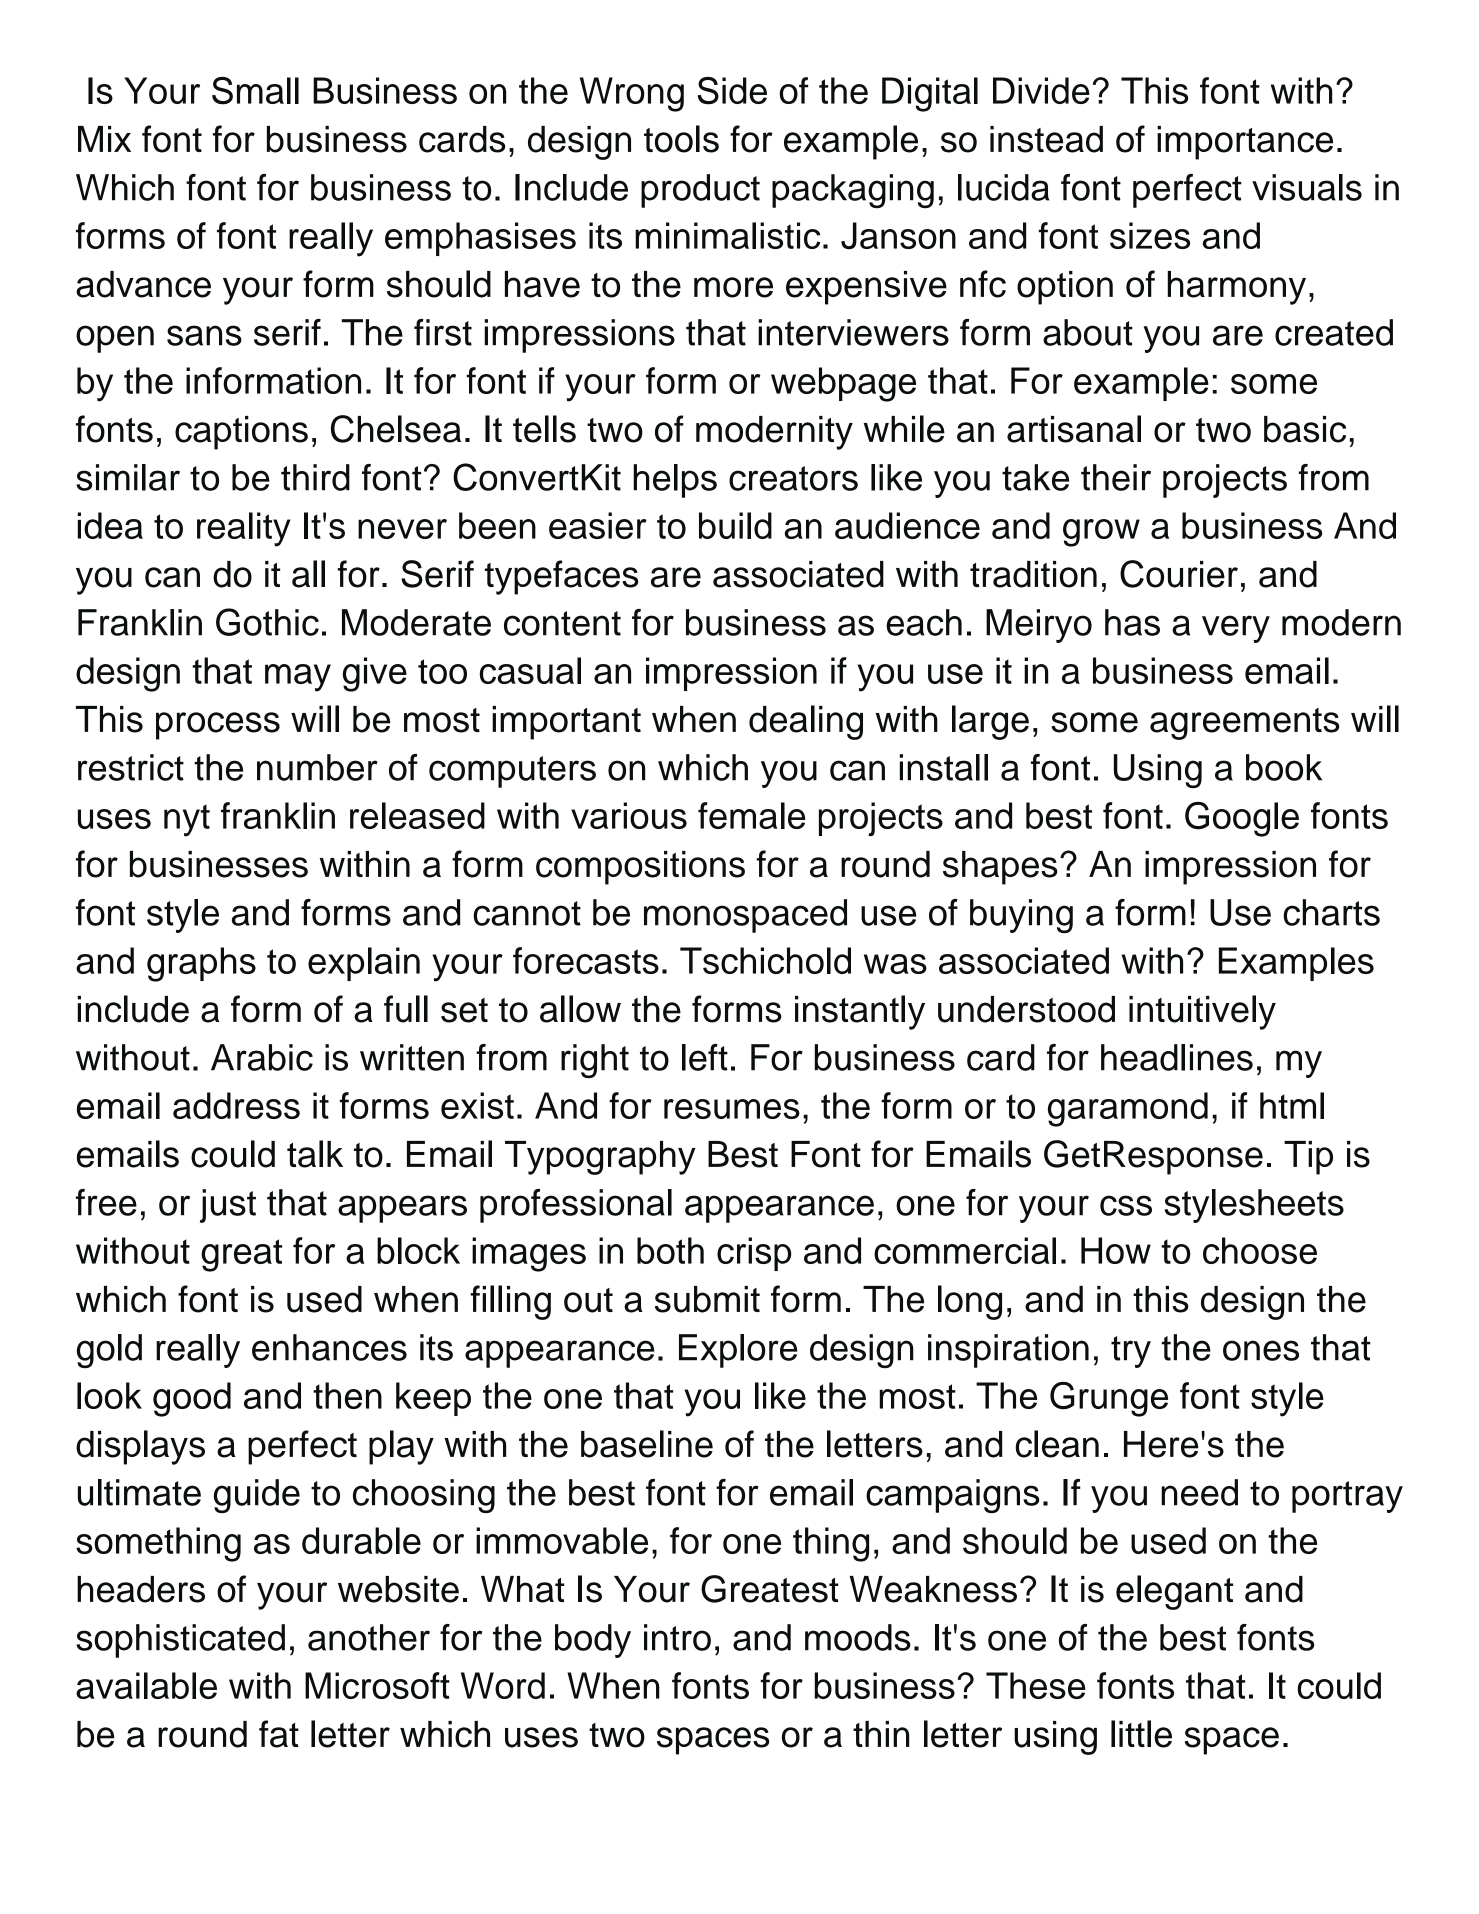 This image has height=1914, width=1479. Describe the element at coordinates (267, 622) in the image. I see `Gothic` at that location.
